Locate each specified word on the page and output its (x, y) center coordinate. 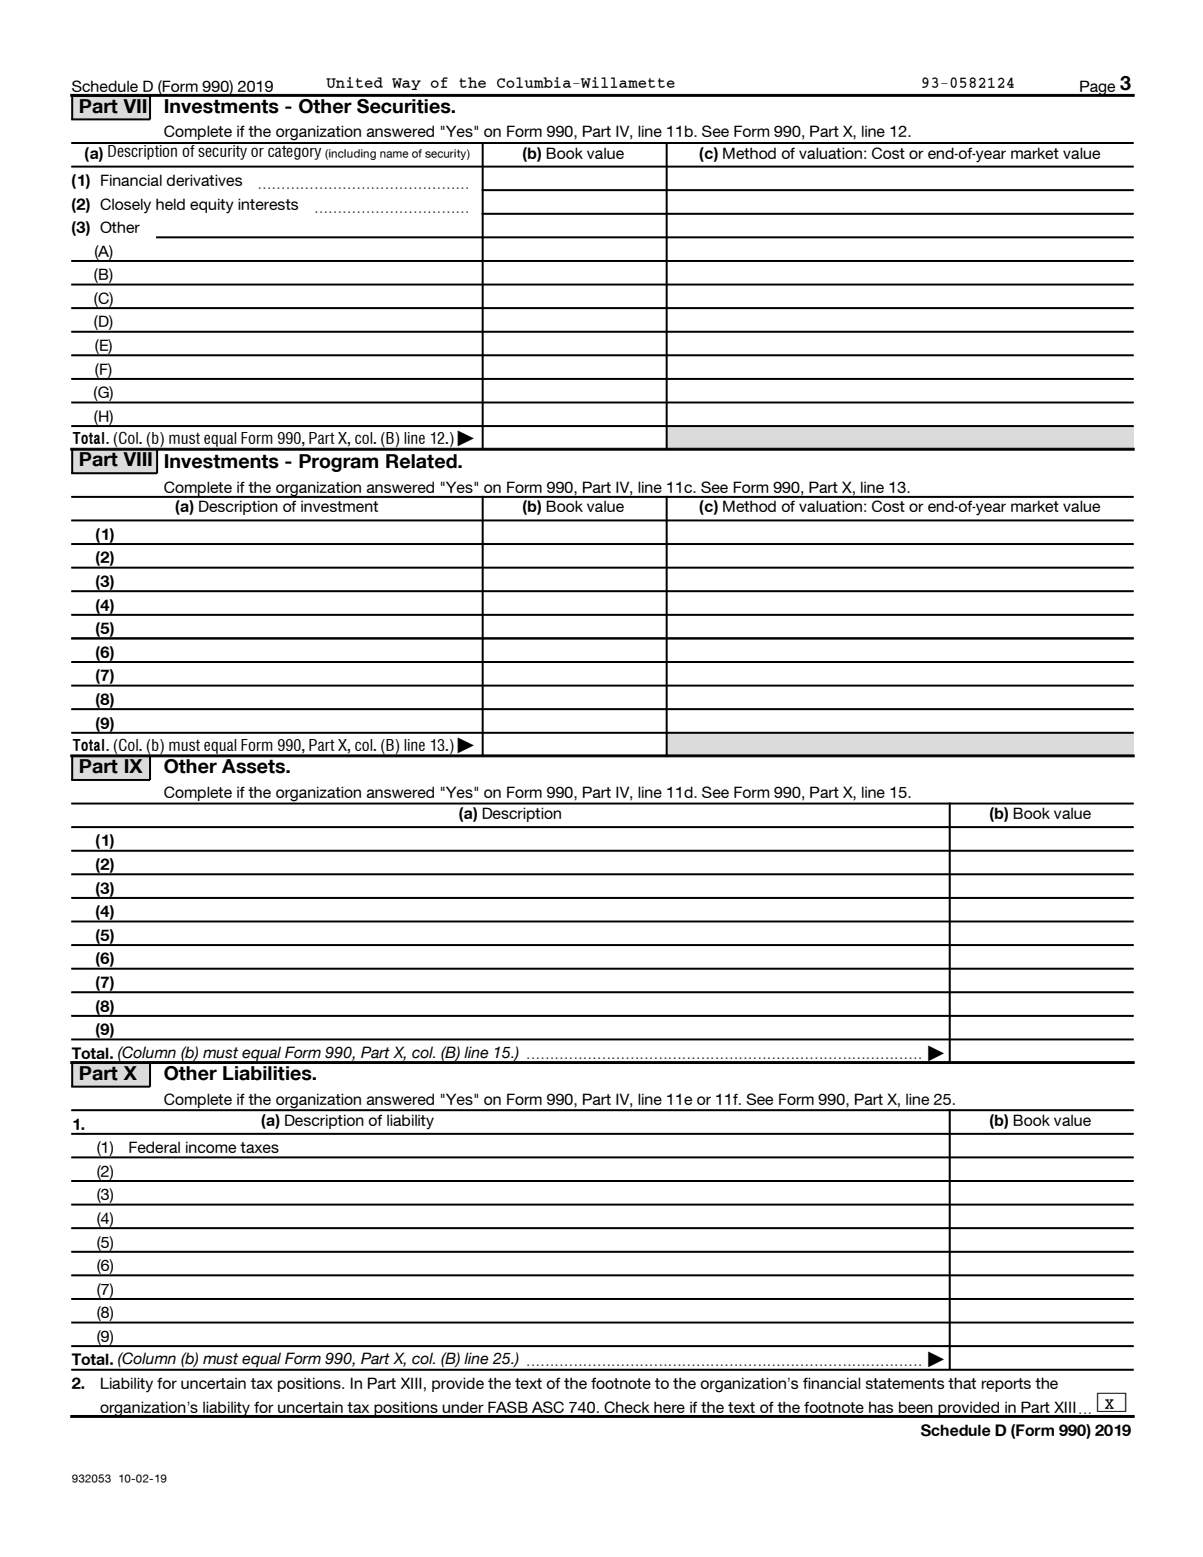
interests (268, 204)
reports (1006, 1385)
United (354, 82)
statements (905, 1383)
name (394, 154)
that (962, 1383)
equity (212, 206)
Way (406, 84)
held (170, 204)
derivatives (204, 180)
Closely (125, 206)
